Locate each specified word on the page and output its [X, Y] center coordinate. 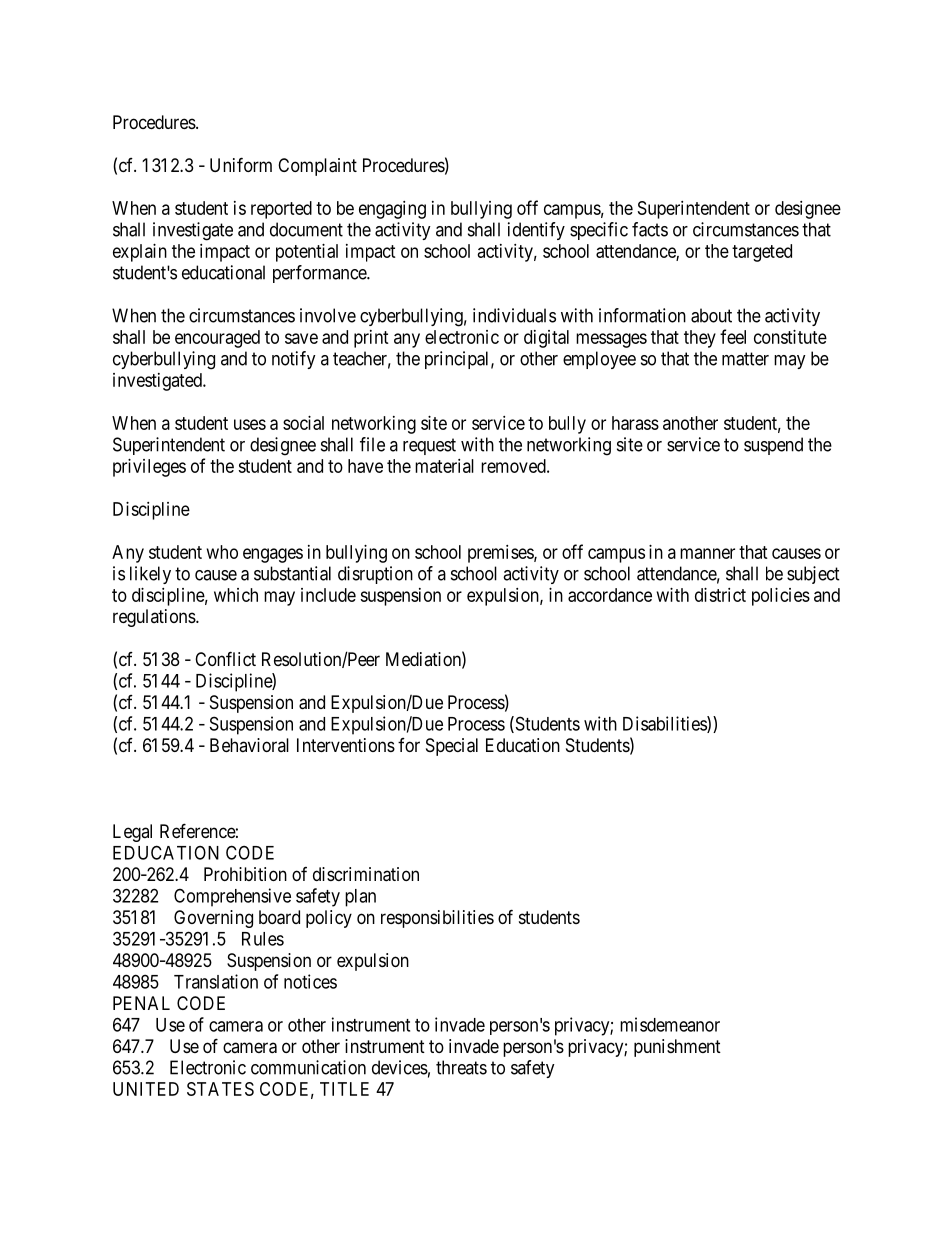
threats [461, 1067]
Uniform [241, 164]
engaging [392, 210]
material [444, 466]
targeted [762, 253]
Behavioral [249, 745]
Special [452, 747]
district [720, 595]
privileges [149, 468]
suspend [773, 446]
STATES [220, 1089]
